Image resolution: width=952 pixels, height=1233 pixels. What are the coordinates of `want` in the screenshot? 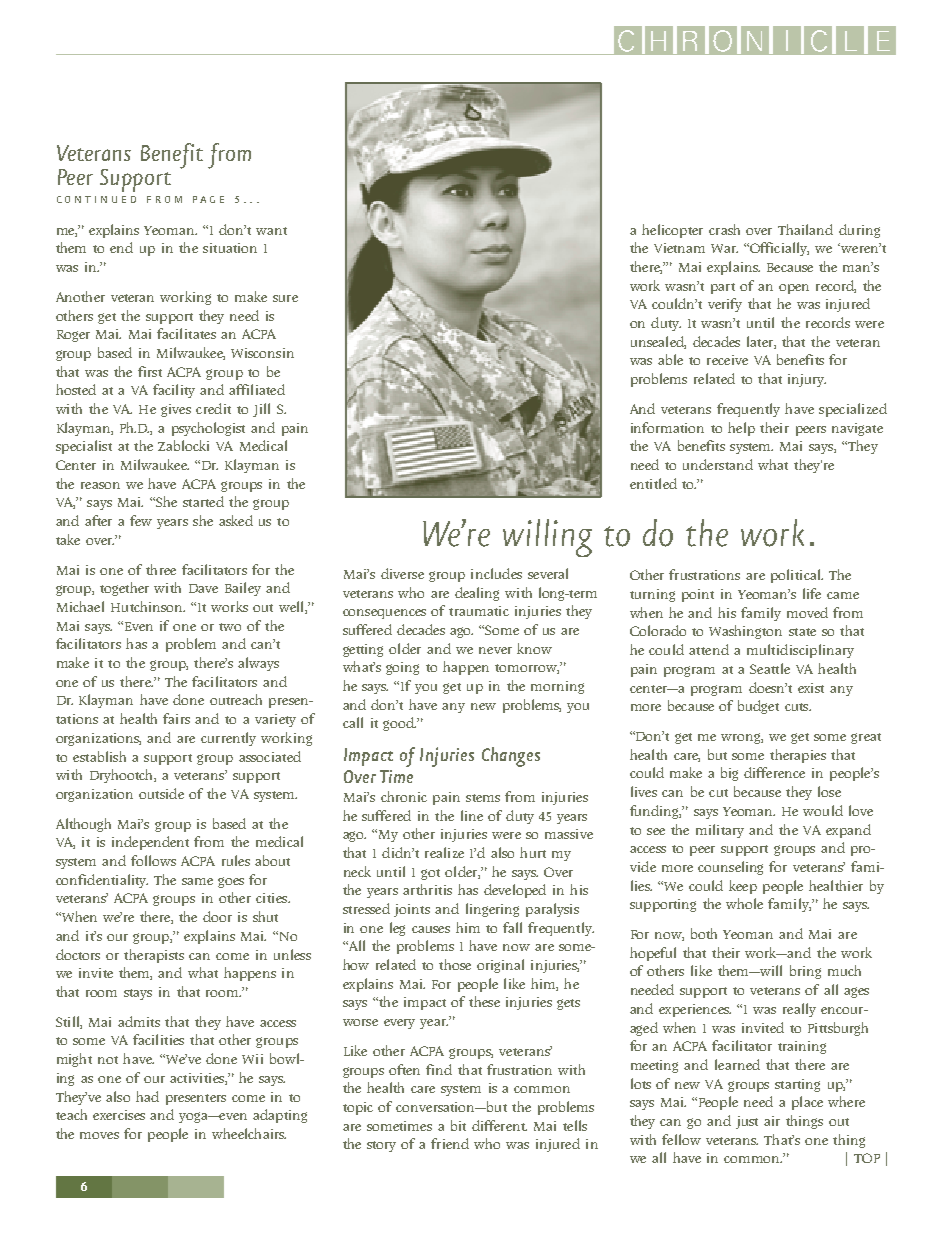 It's located at (271, 231).
